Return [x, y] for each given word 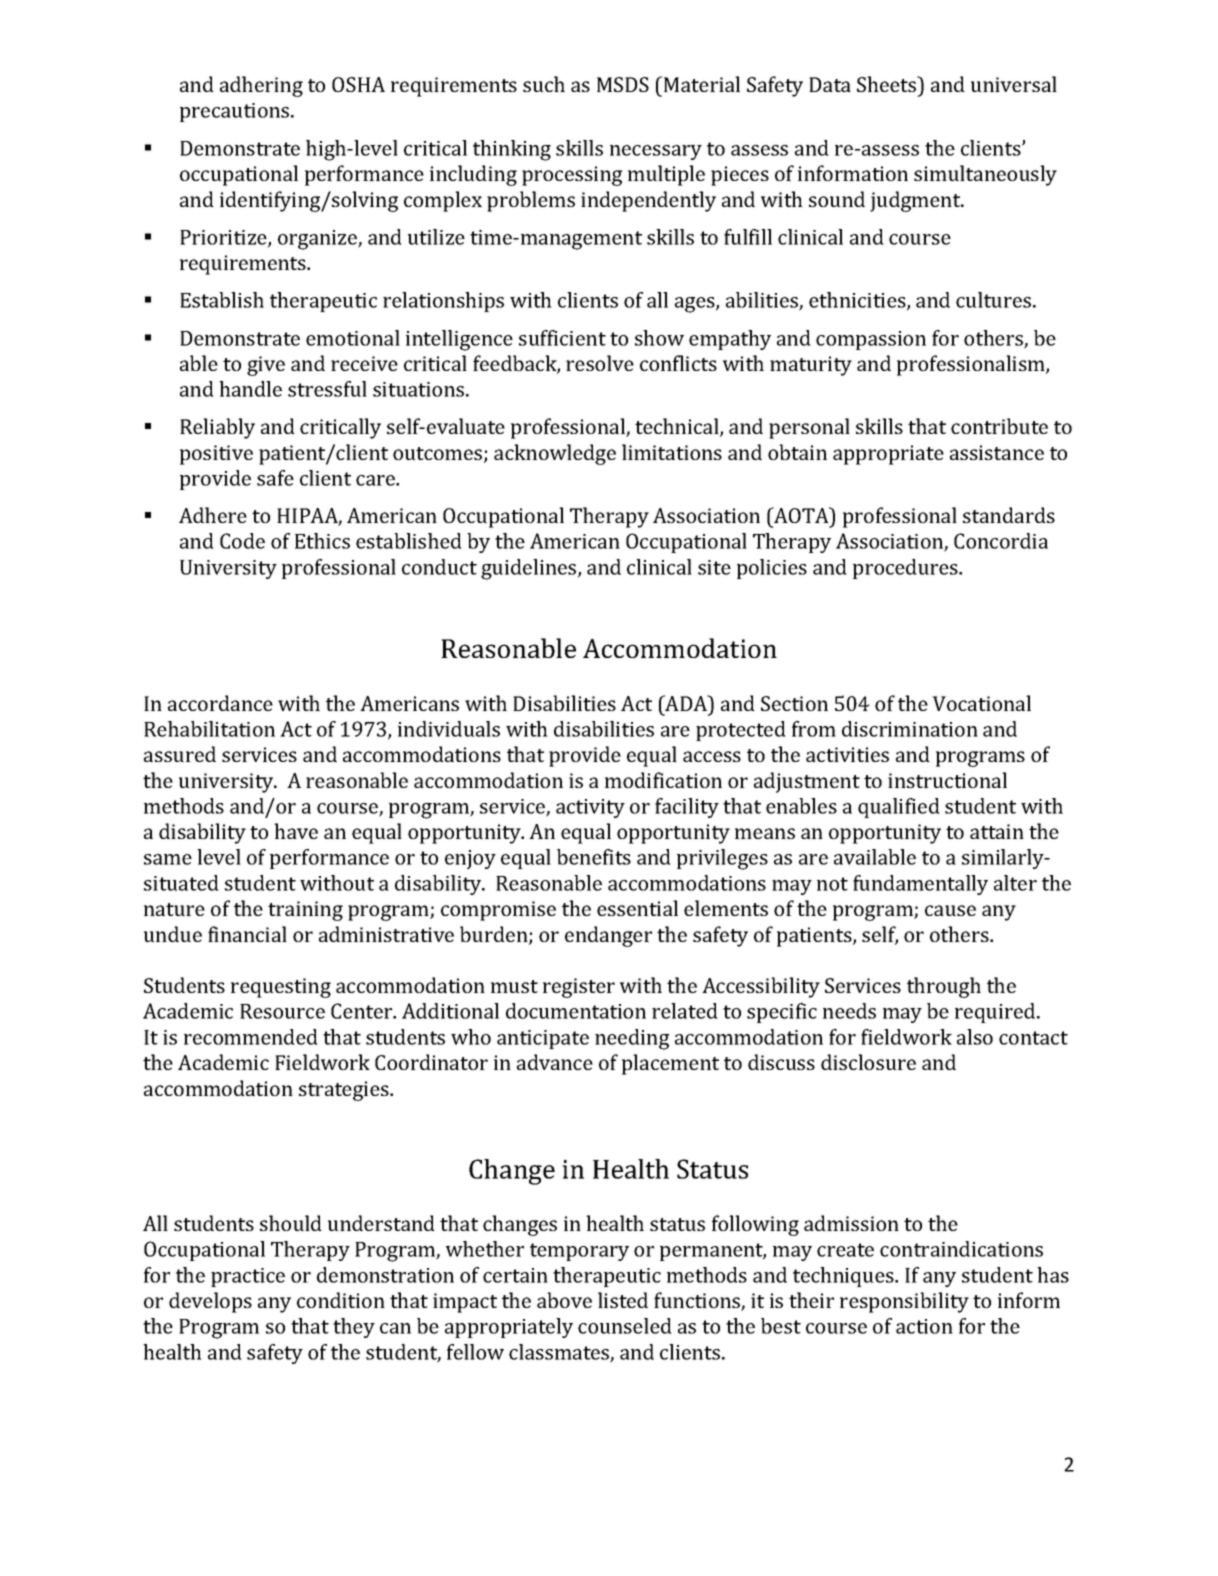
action [924, 1326]
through [944, 987]
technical [678, 427]
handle [250, 389]
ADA [686, 703]
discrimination [910, 729]
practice [248, 1277]
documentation [576, 1011]
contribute [999, 426]
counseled [625, 1326]
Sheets [888, 84]
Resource [282, 1011]
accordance [220, 703]
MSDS [623, 84]
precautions [236, 112]
